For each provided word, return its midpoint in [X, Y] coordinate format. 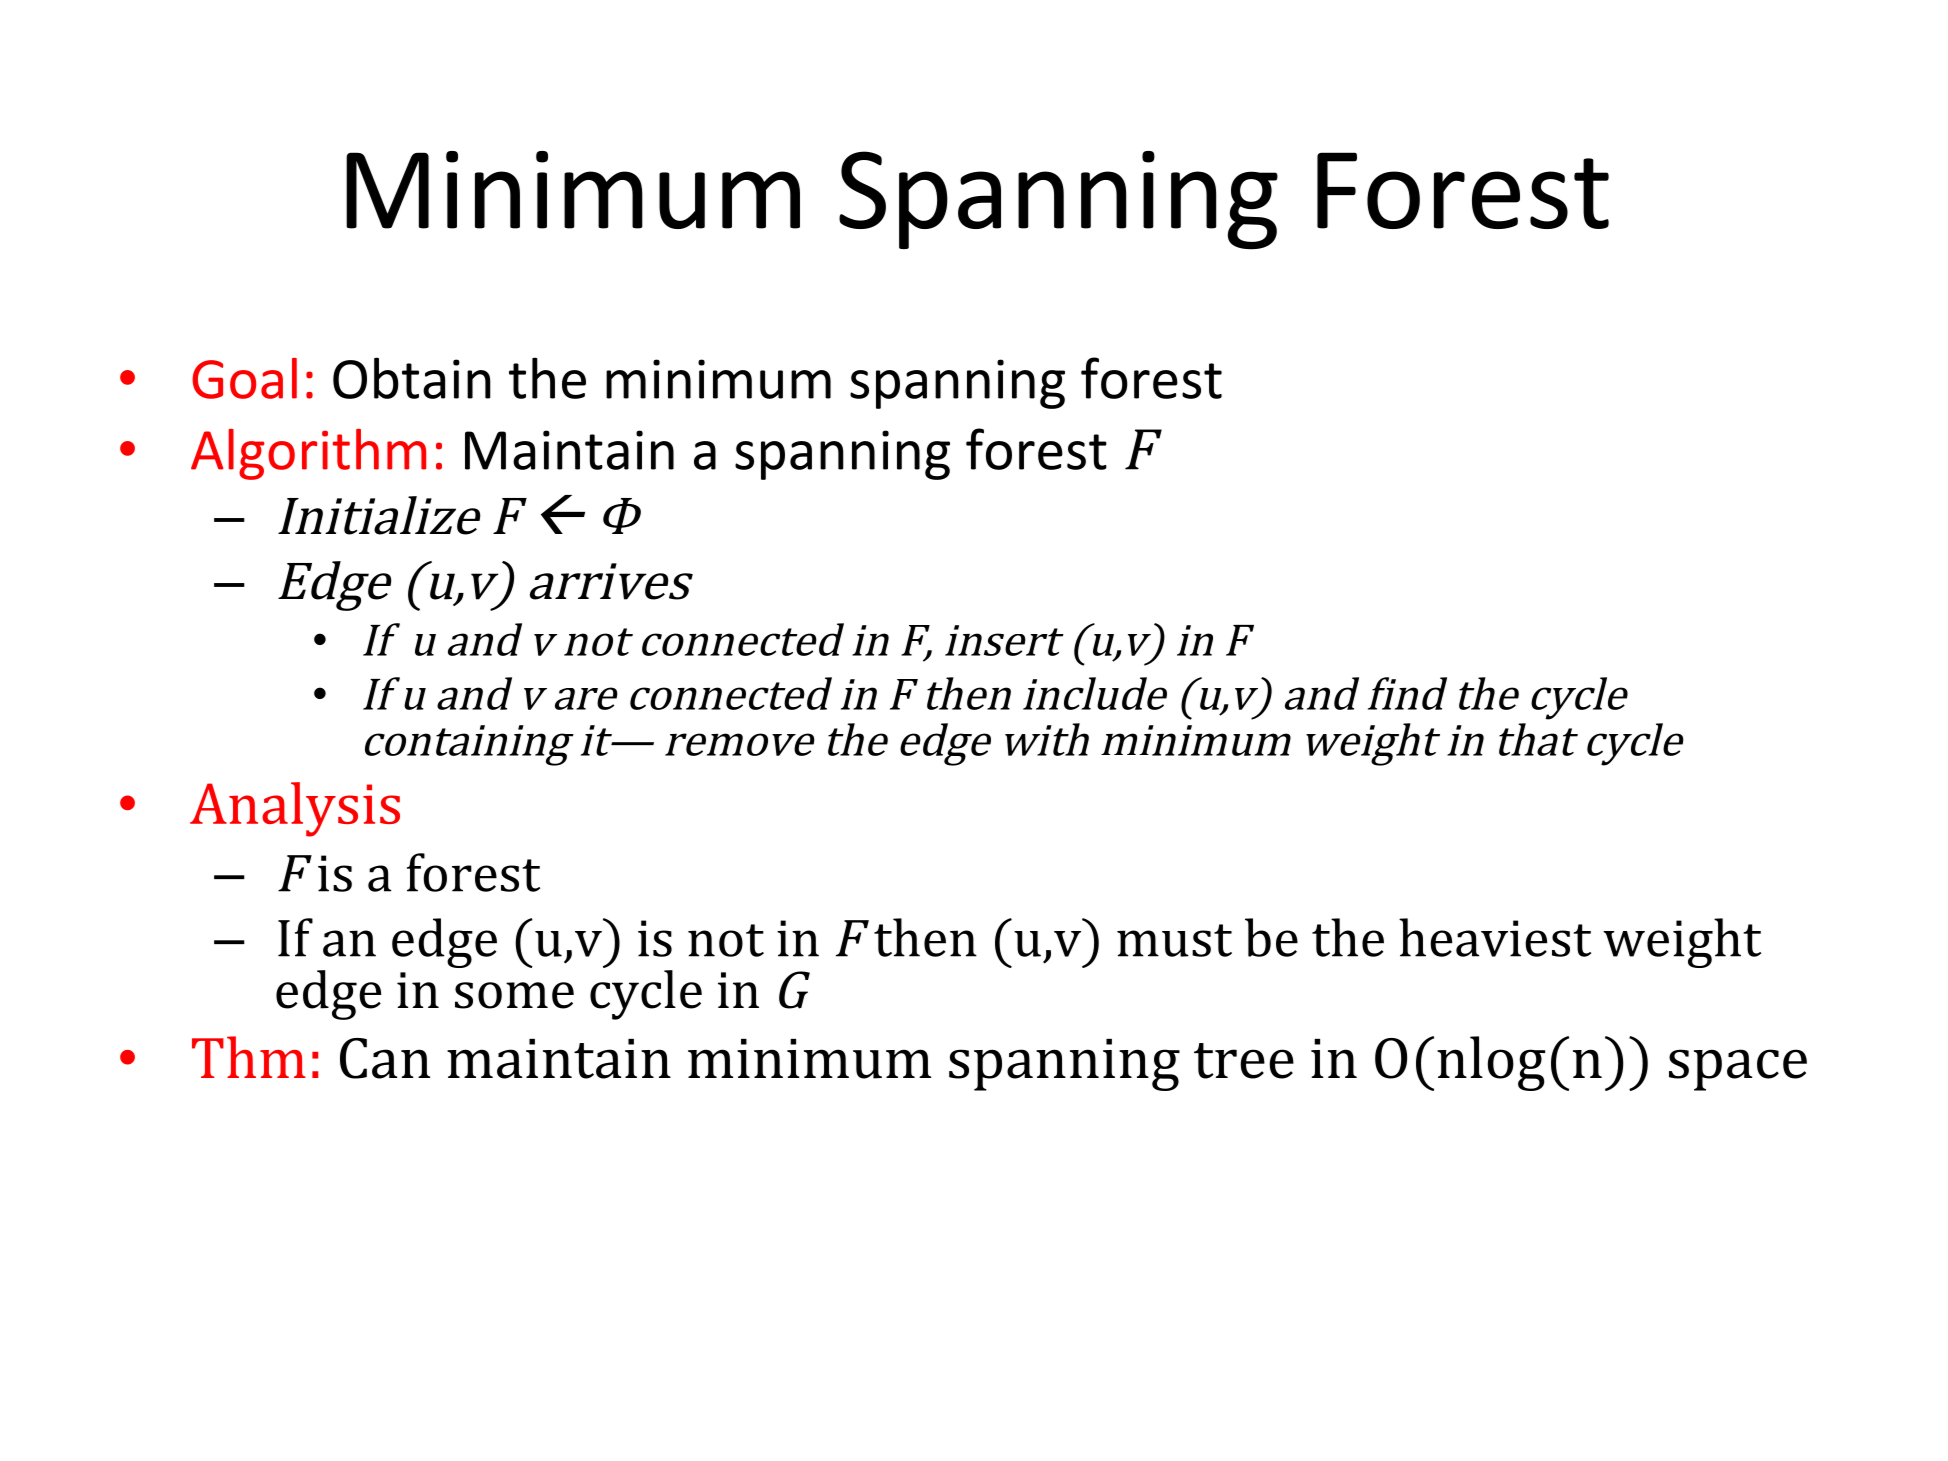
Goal [244, 378]
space [1738, 1070]
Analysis [295, 809]
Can [385, 1058]
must [1174, 940]
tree [1244, 1061]
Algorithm [308, 454]
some [514, 995]
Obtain [412, 378]
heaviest [1495, 937]
